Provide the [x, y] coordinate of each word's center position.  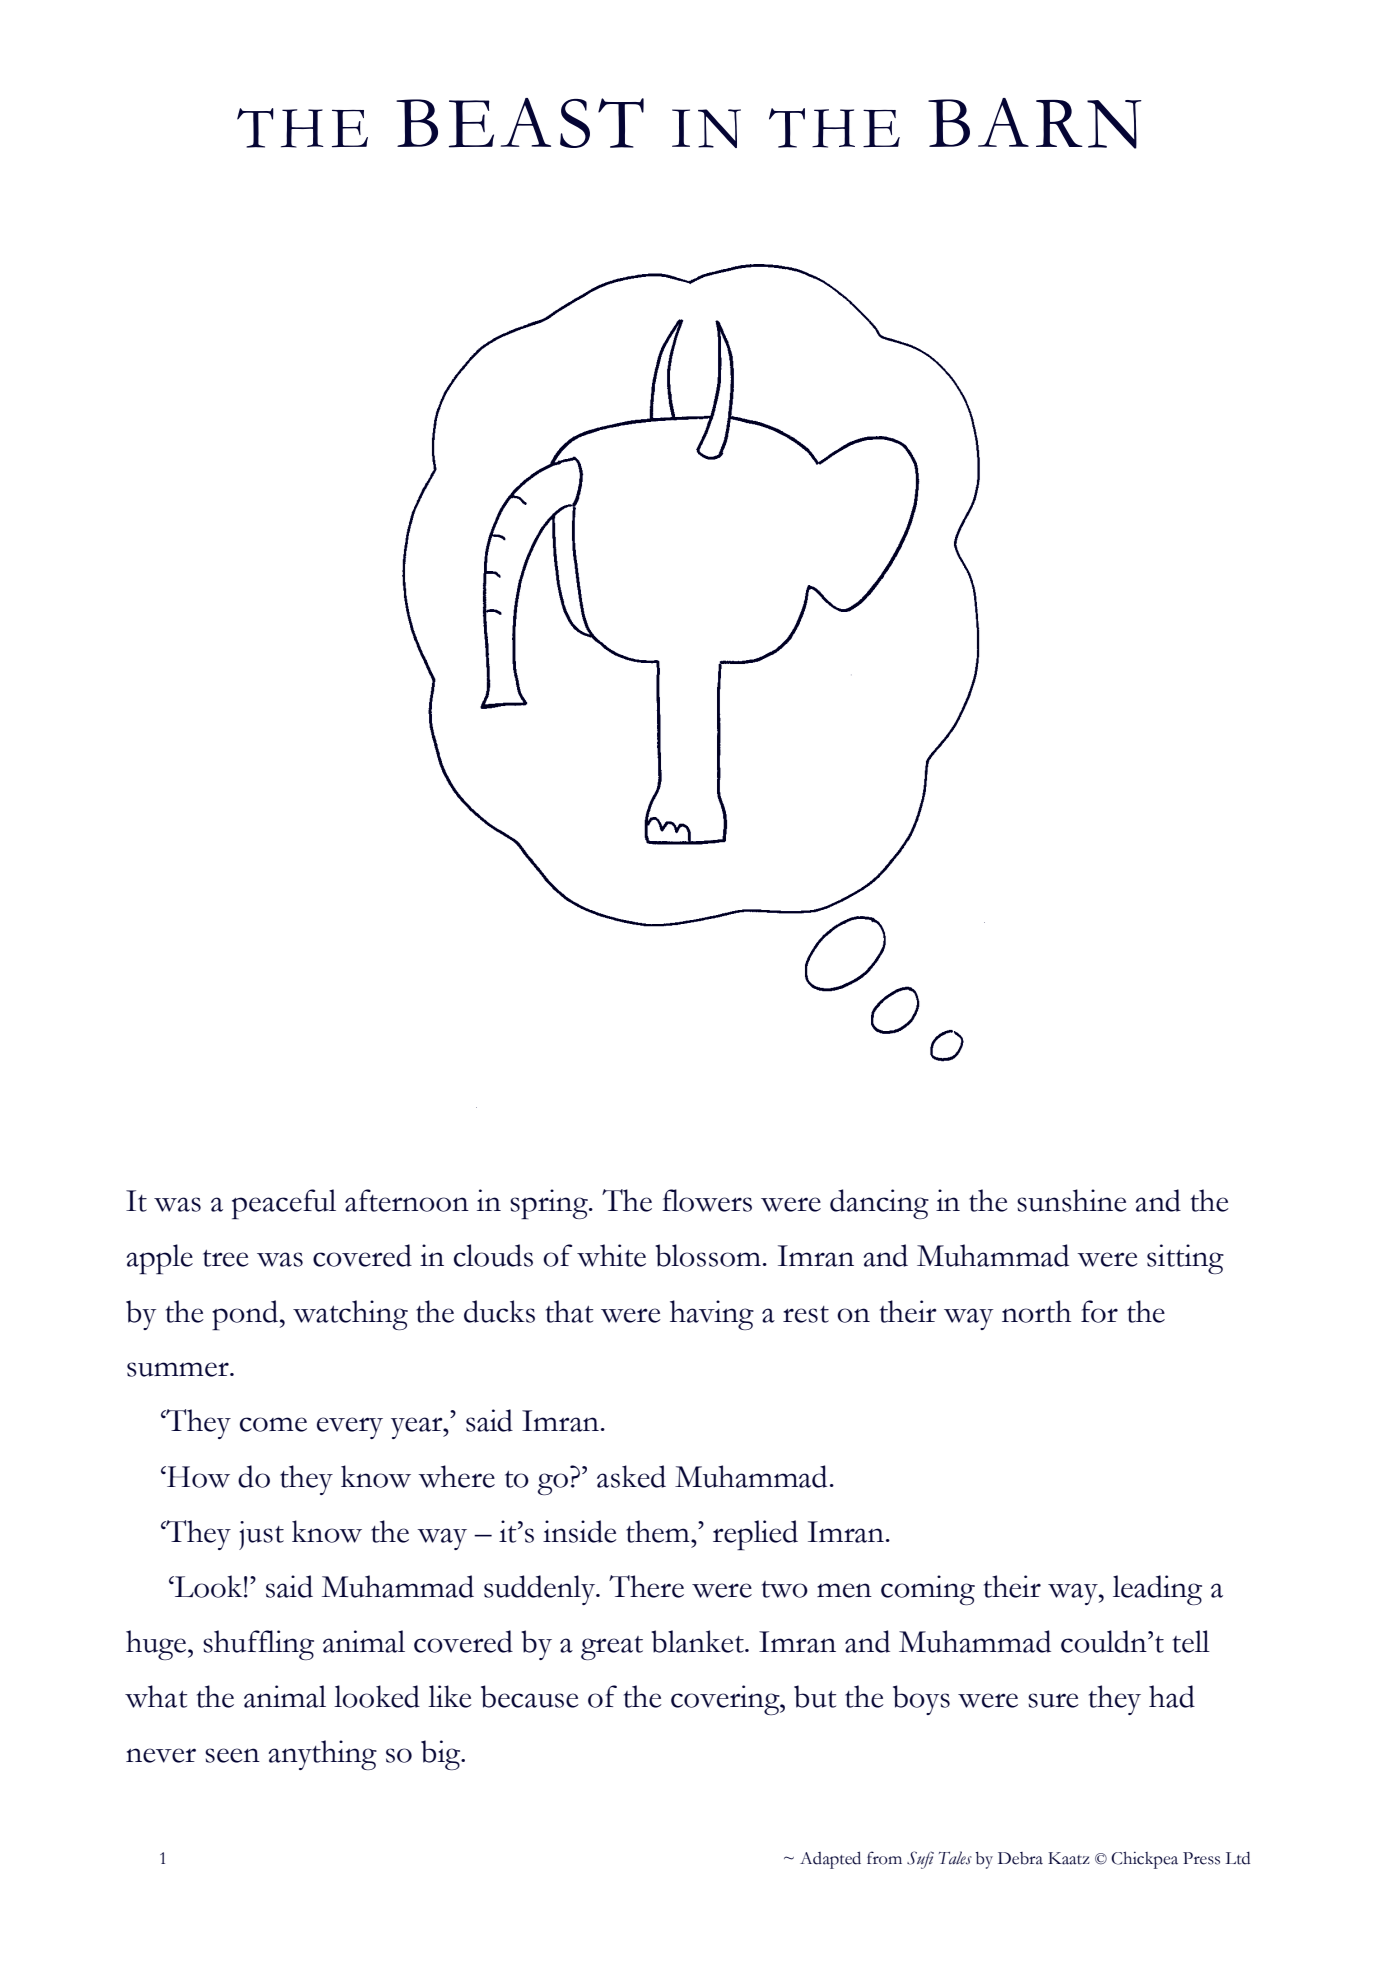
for [1099, 1311]
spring [550, 1204]
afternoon [407, 1200]
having [712, 1315]
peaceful [284, 1204]
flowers [707, 1200]
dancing [879, 1204]
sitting [1185, 1259]
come [273, 1424]
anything [322, 1755]
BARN [1035, 123]
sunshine [1072, 1200]
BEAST [520, 123]
